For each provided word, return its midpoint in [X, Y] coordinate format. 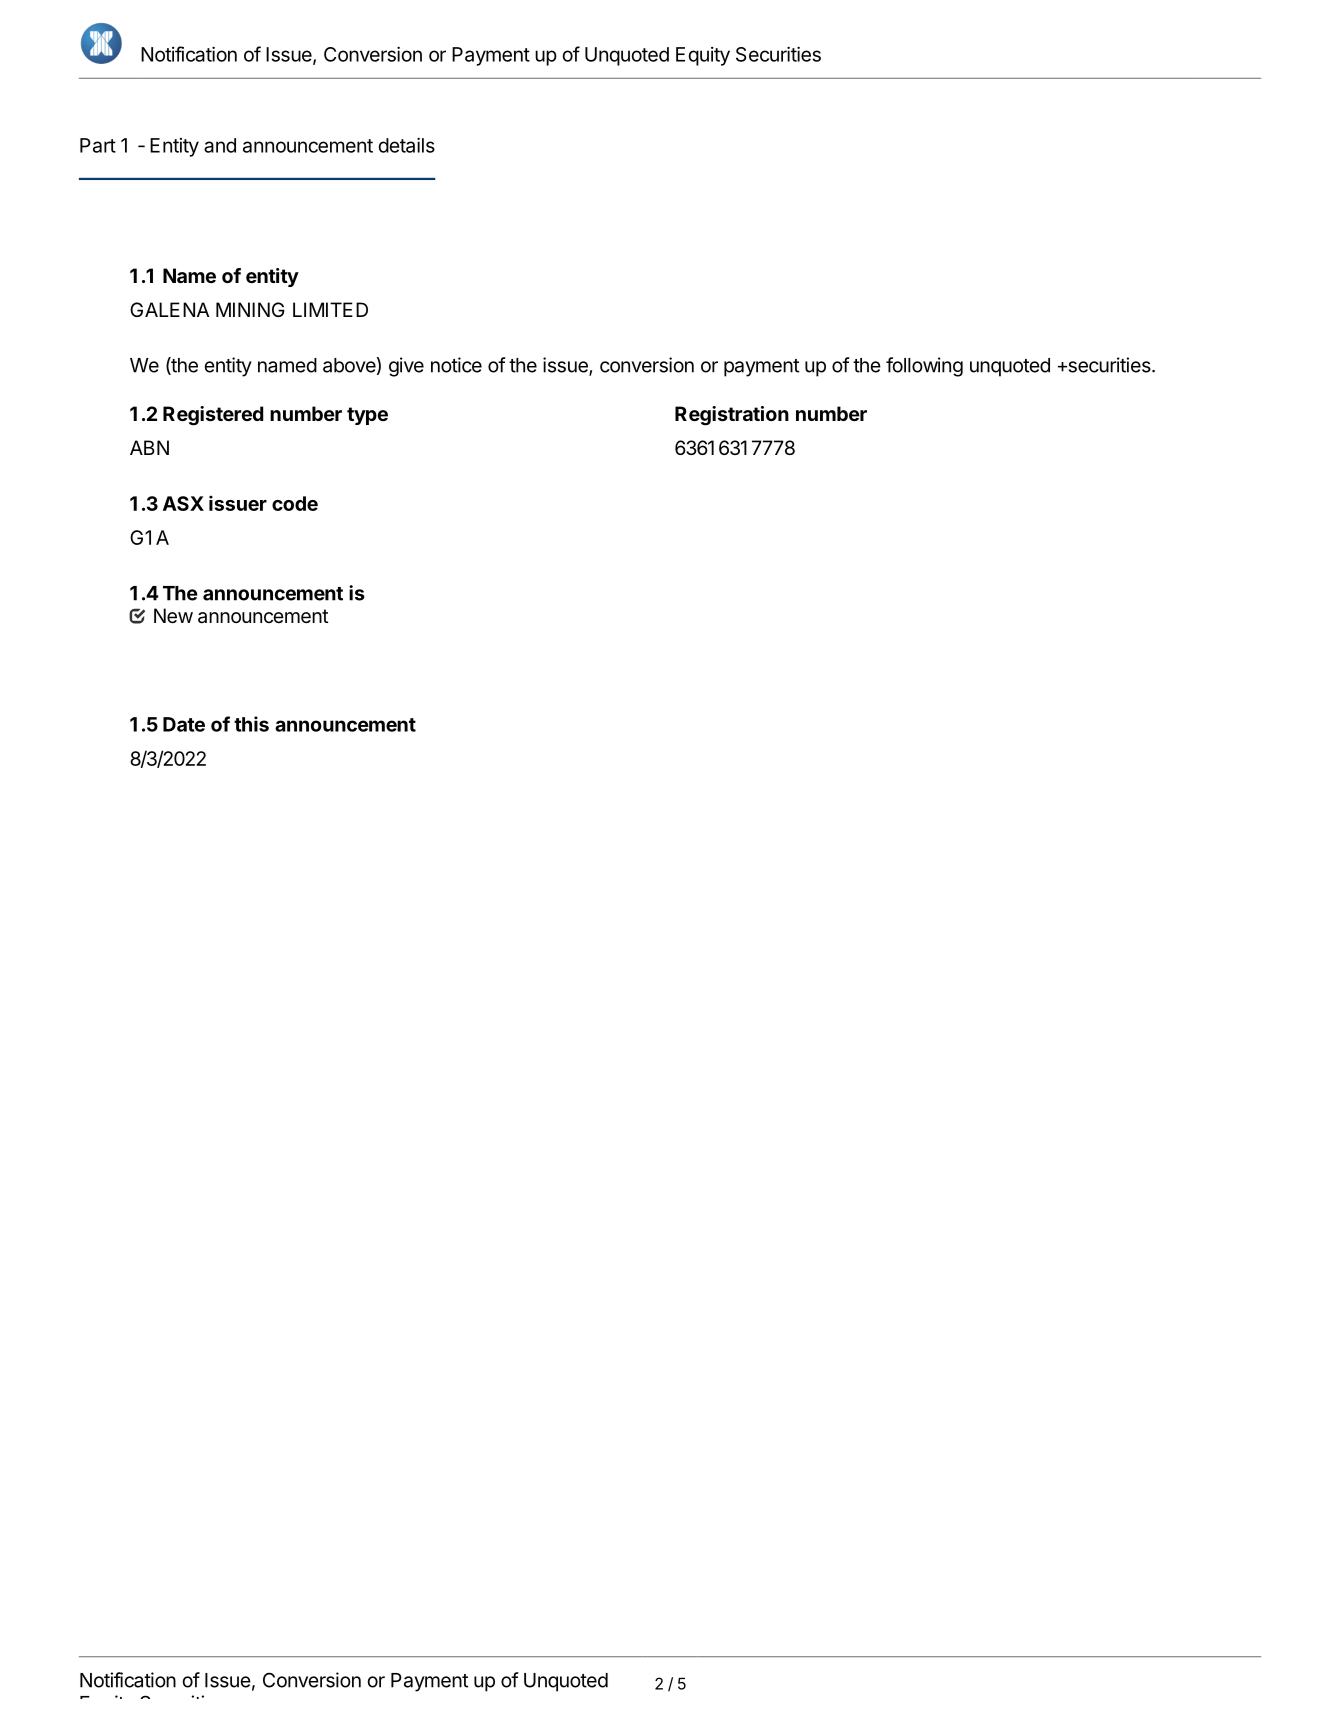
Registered [213, 416]
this [251, 724]
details [406, 145]
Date [184, 724]
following [924, 367]
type [367, 416]
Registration [732, 416]
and [220, 145]
